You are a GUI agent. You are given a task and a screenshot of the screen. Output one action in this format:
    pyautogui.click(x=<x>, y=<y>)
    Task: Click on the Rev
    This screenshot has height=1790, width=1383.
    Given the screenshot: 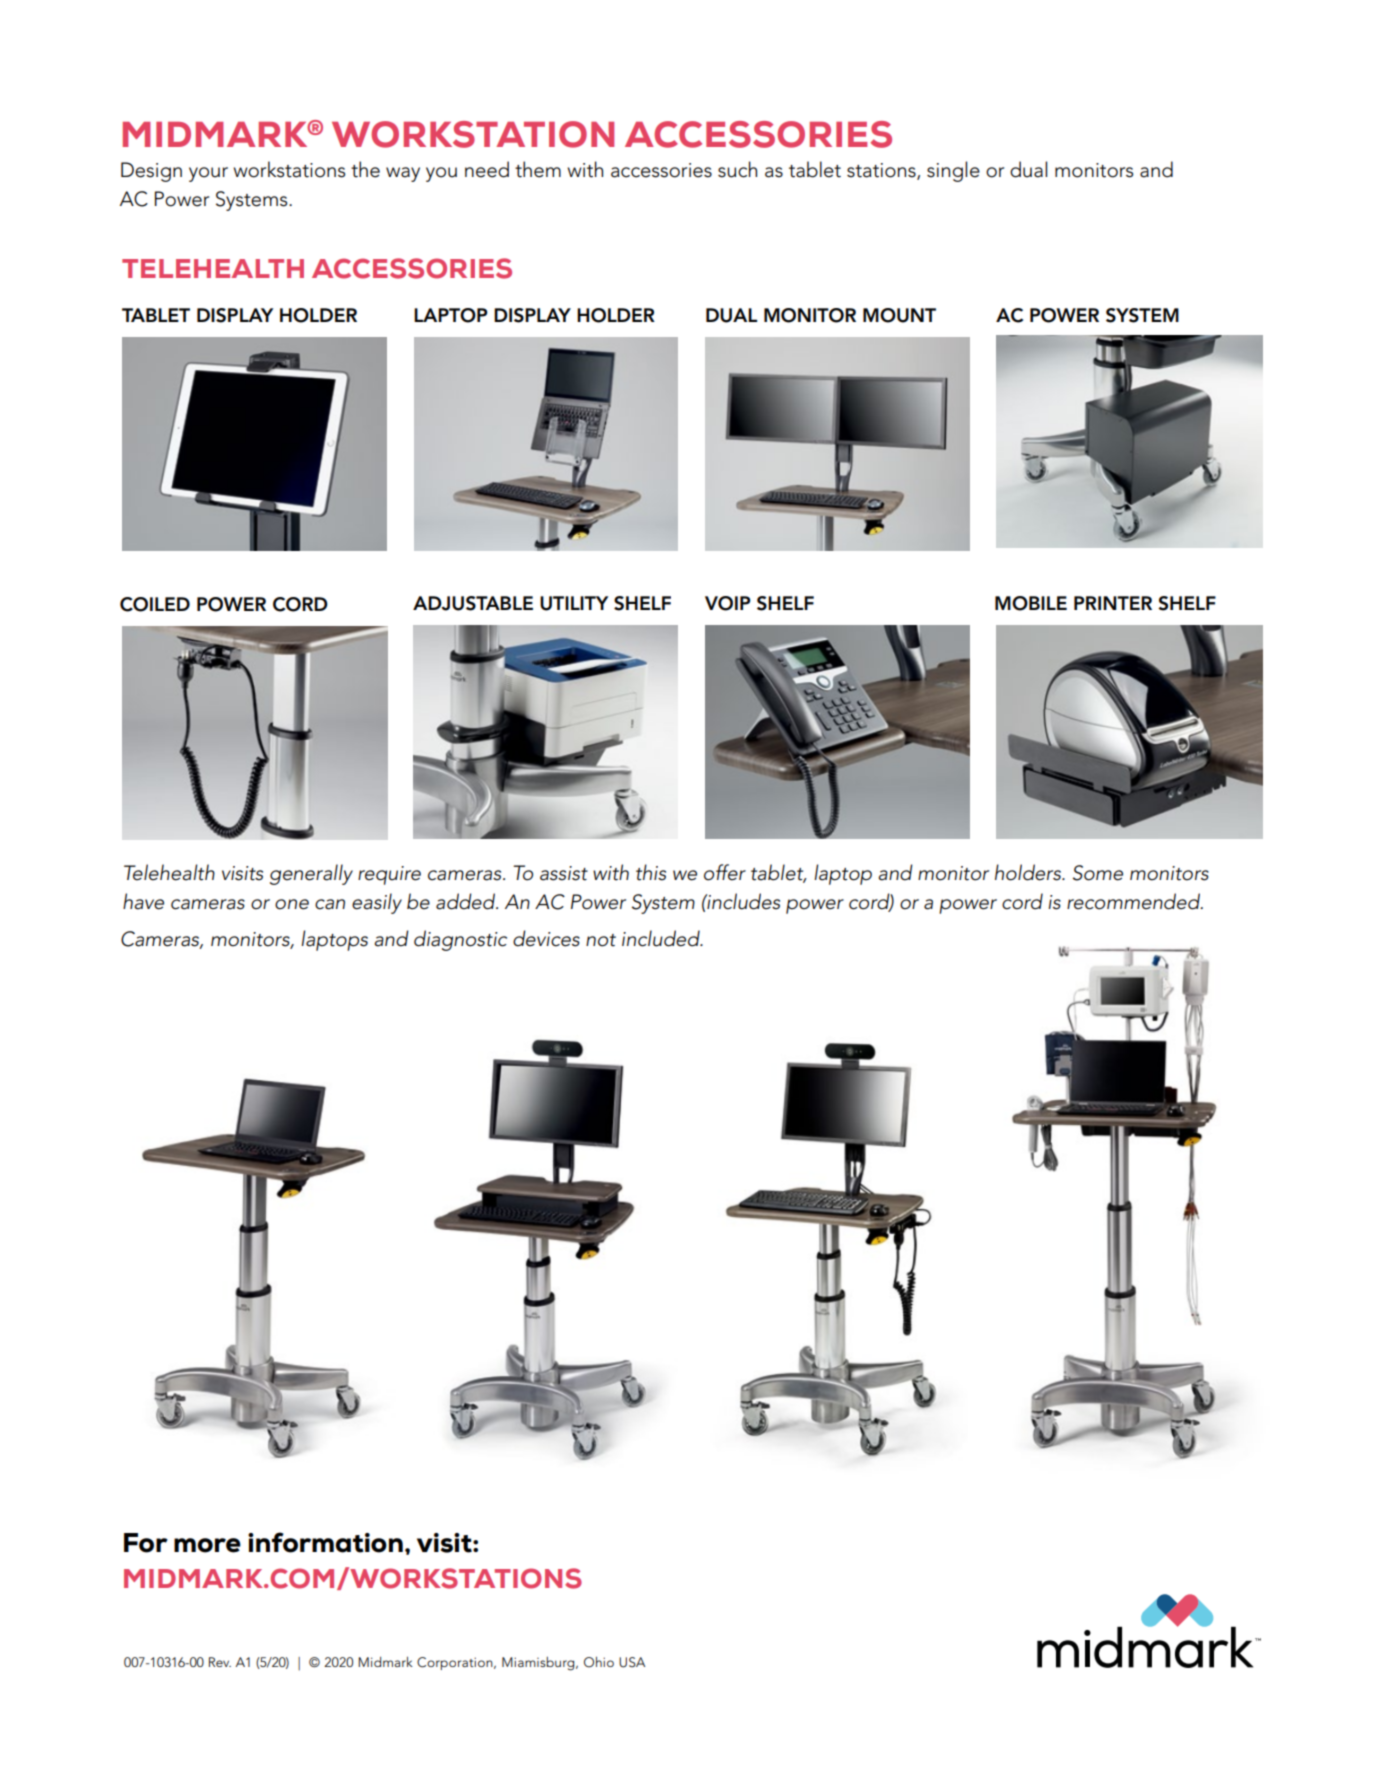 What is the action you would take?
    pyautogui.click(x=220, y=1662)
